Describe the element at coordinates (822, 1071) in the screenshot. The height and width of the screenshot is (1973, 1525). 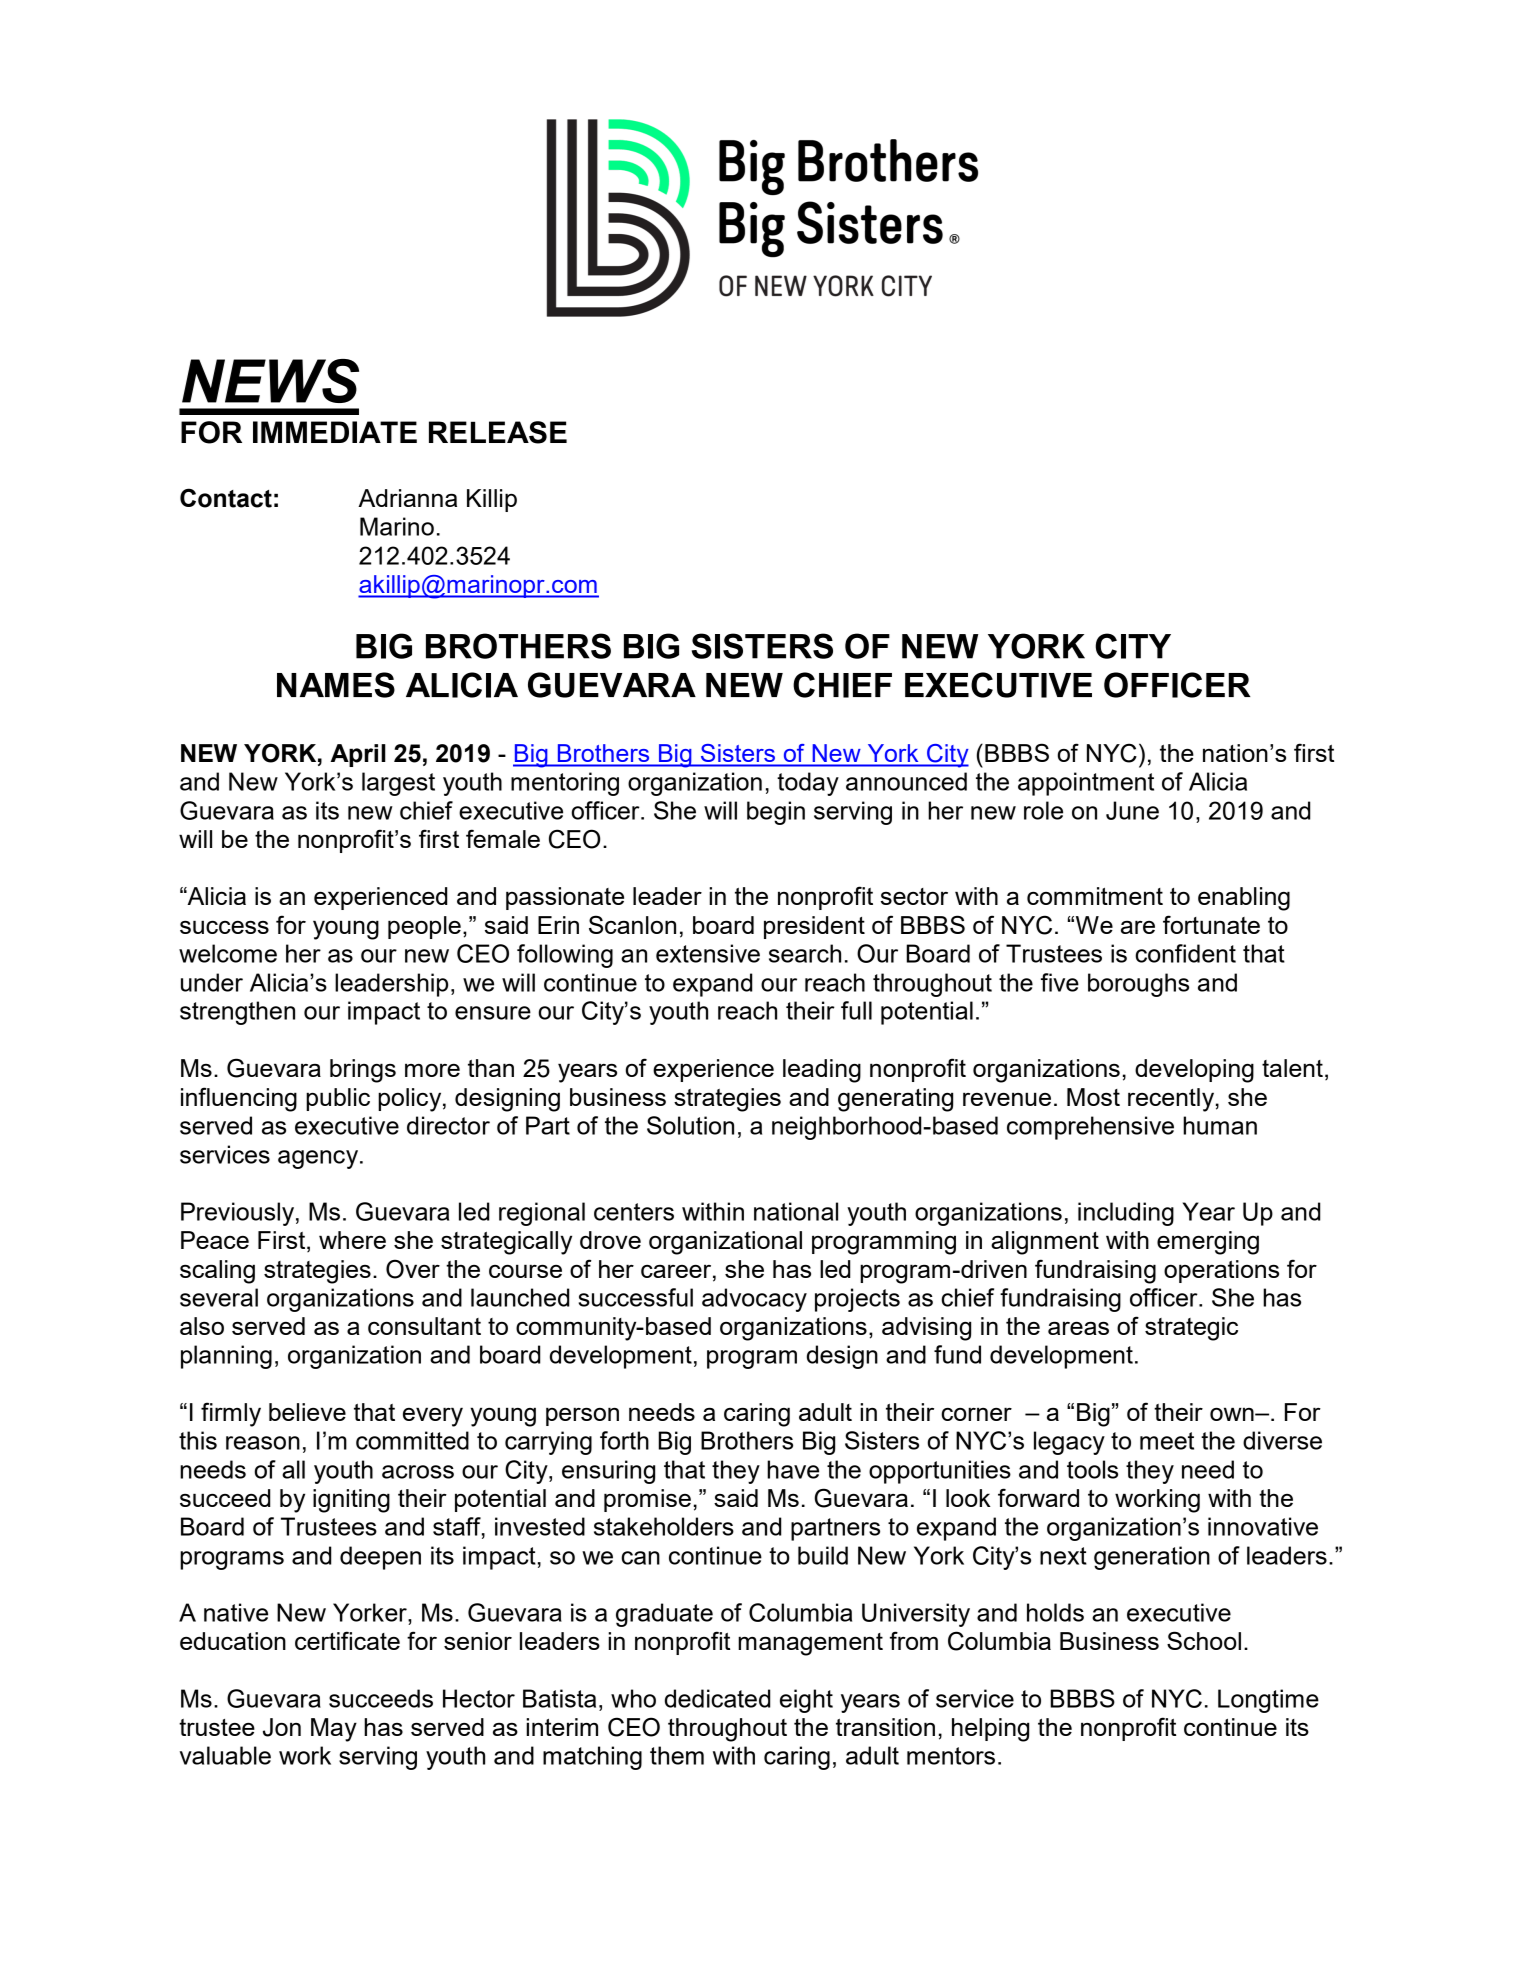
I see `leading` at that location.
